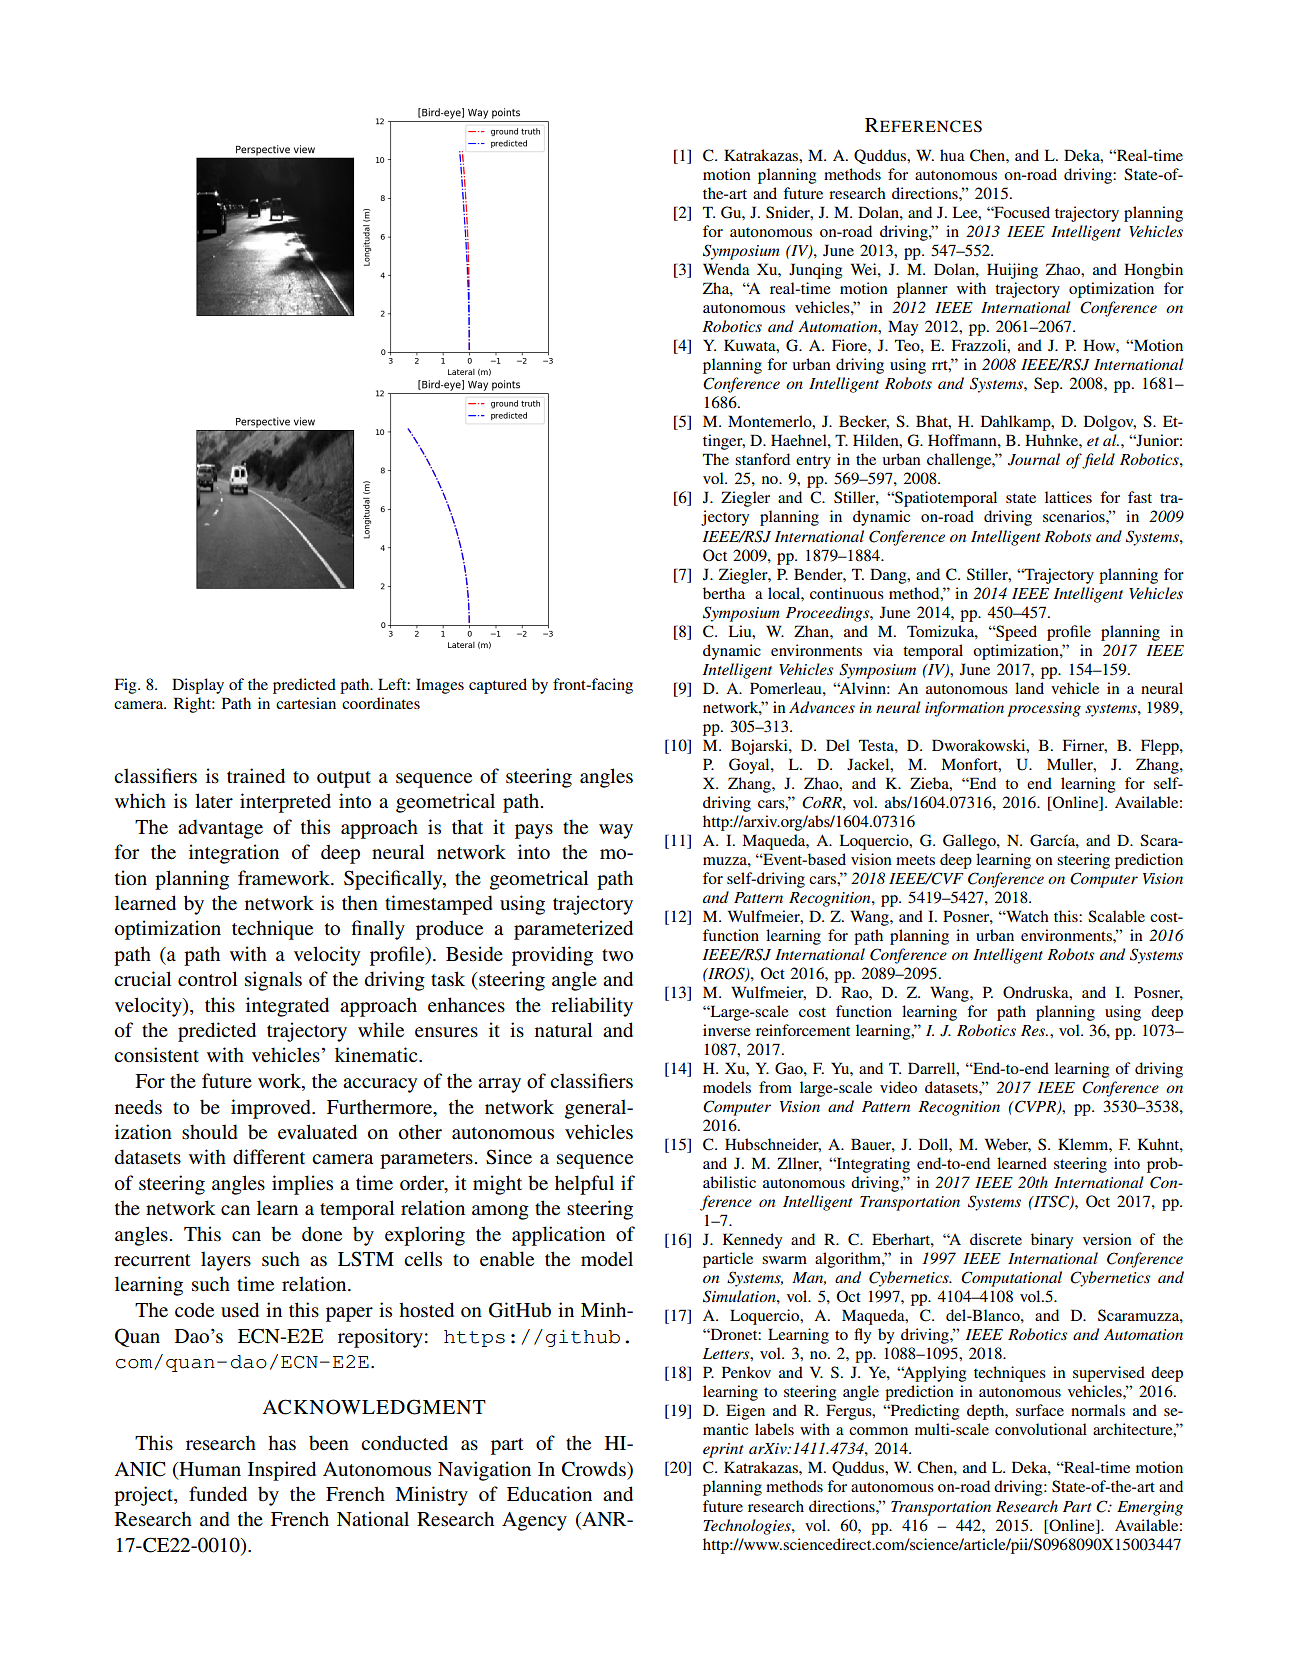 The image size is (1298, 1680). What do you see at coordinates (922, 290) in the screenshot?
I see `planner` at bounding box center [922, 290].
